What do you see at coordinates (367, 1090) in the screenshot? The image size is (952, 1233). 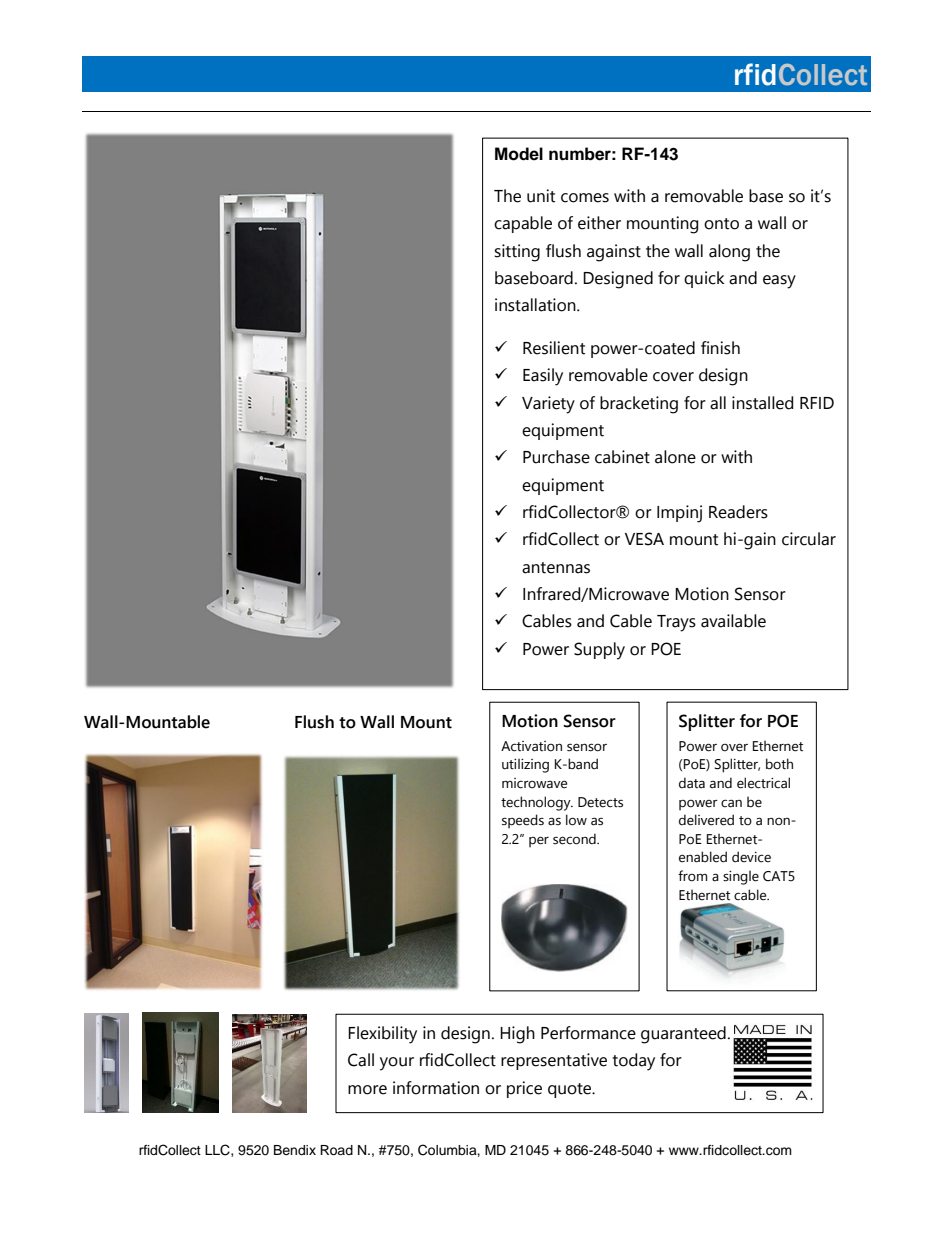 I see `more` at bounding box center [367, 1090].
